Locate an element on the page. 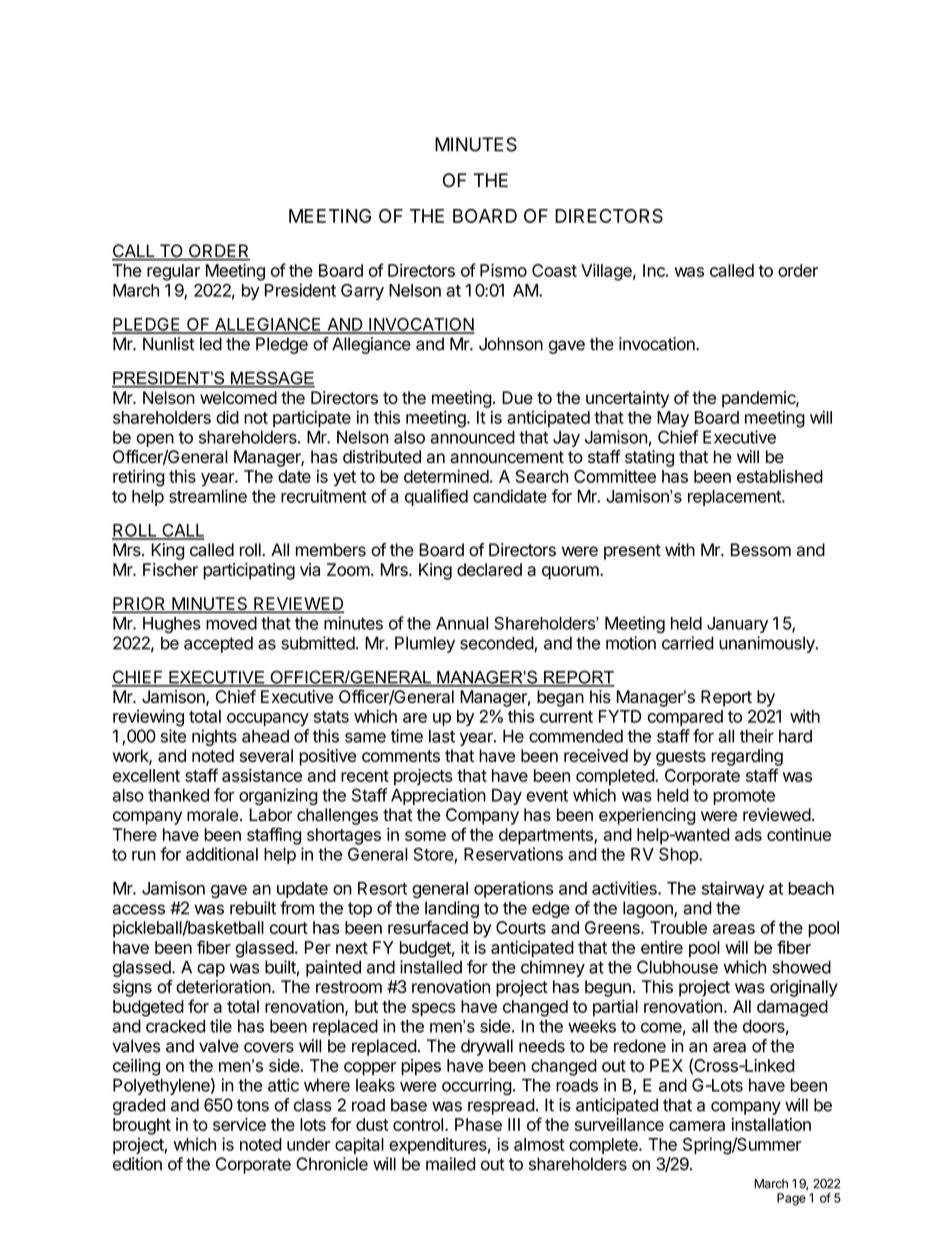  uncertainty is located at coordinates (627, 399).
